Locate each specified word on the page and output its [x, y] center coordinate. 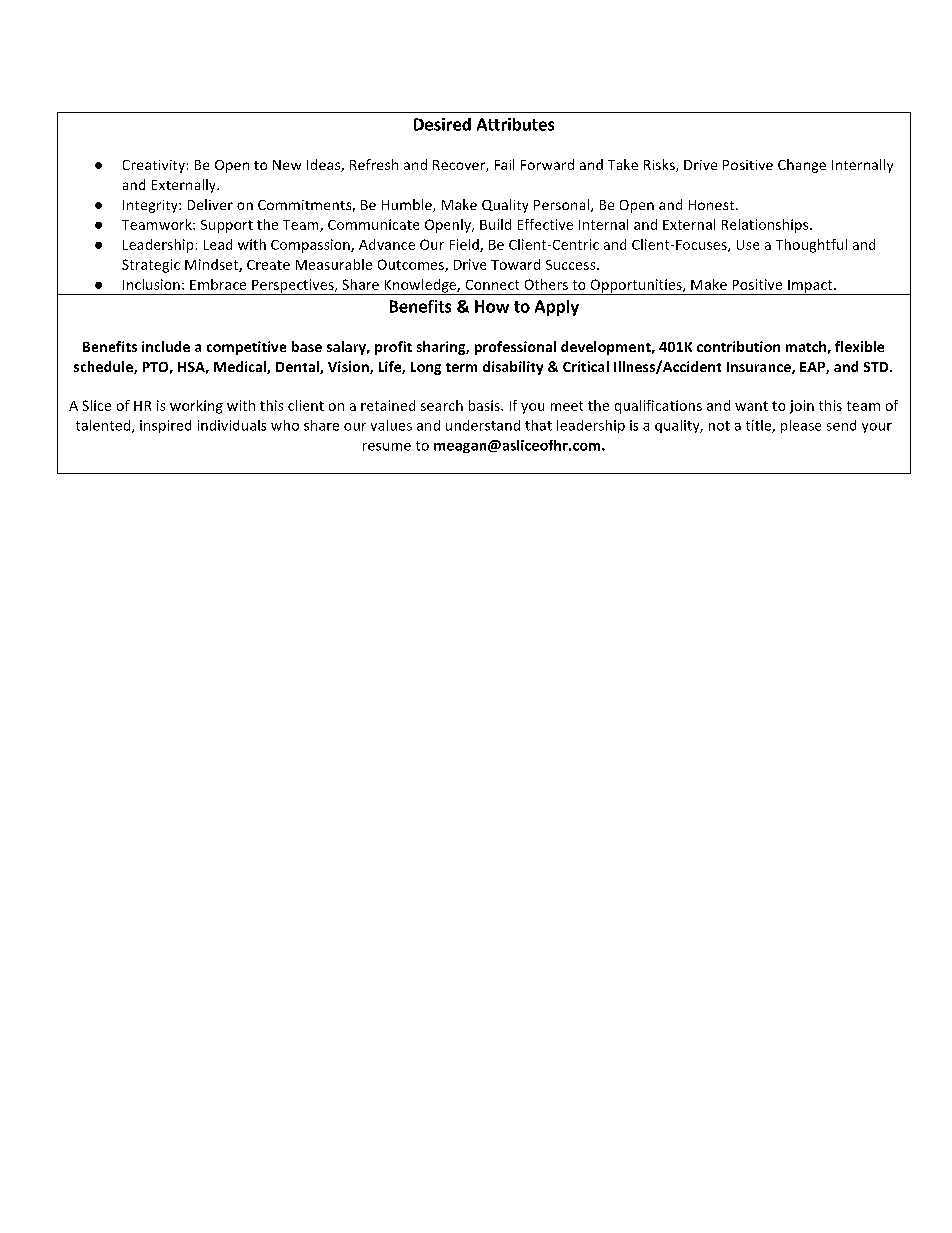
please [801, 426]
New [287, 165]
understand [483, 425]
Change [802, 166]
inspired [165, 426]
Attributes [515, 124]
